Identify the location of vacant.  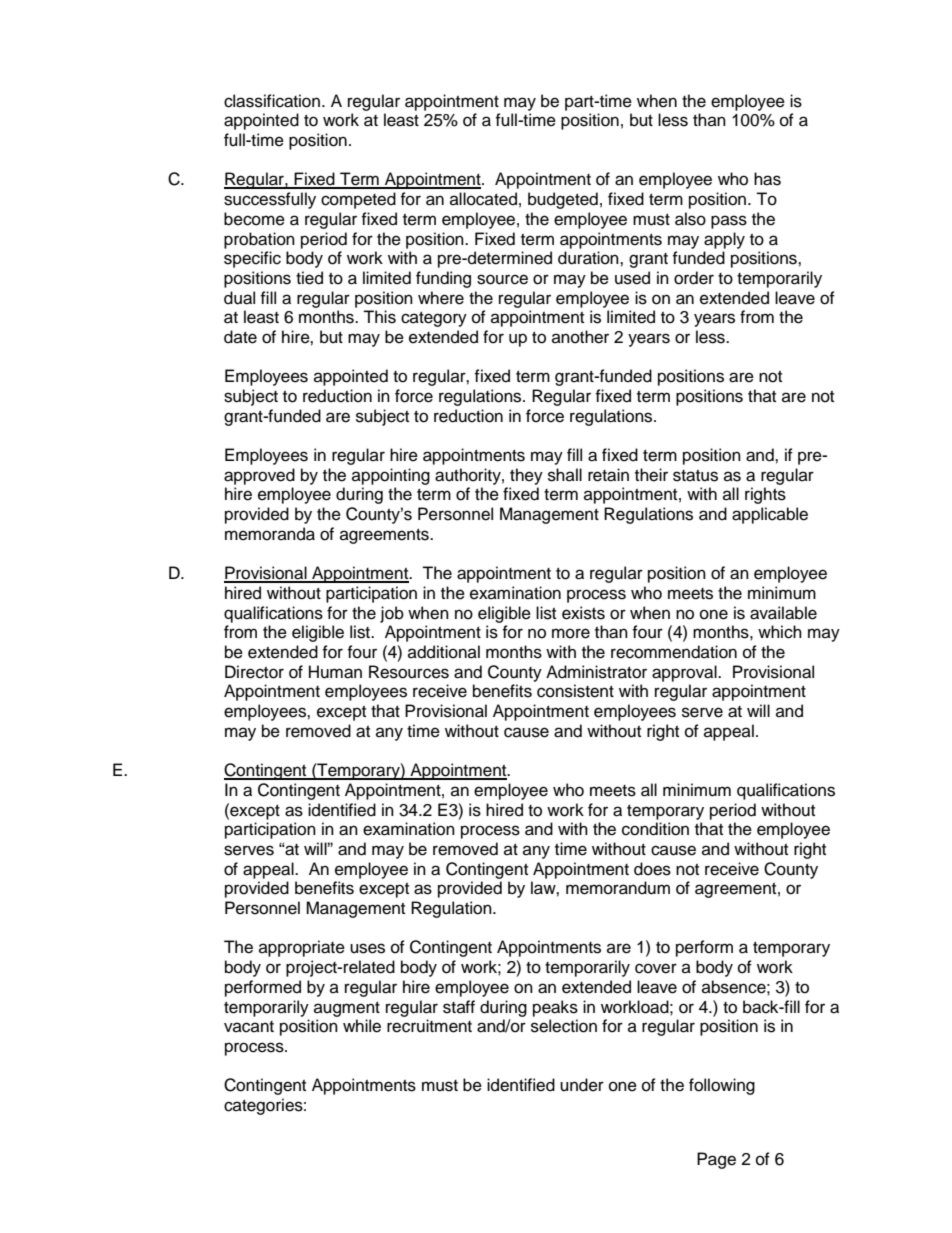
(249, 1027).
